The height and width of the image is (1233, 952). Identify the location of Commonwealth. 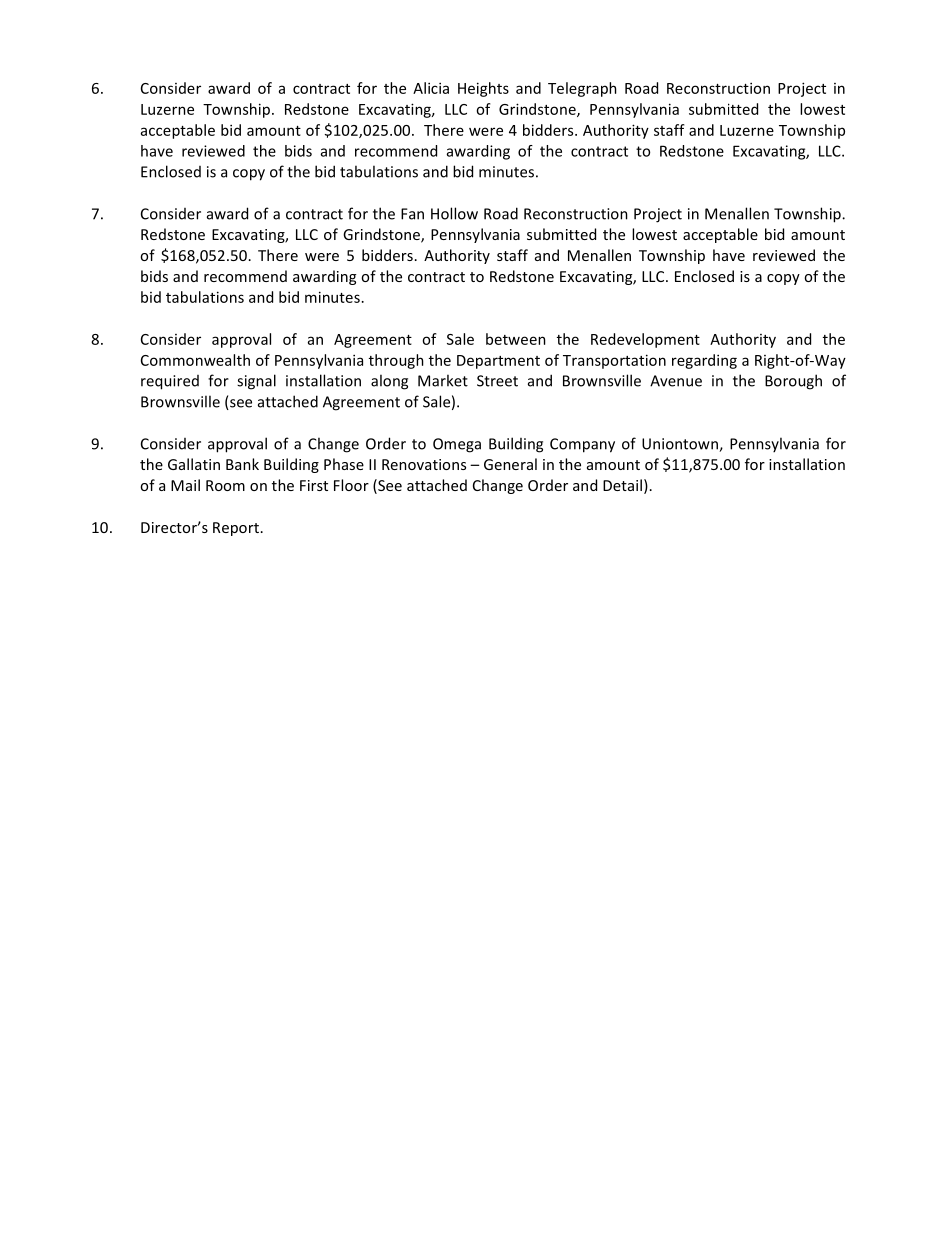
(195, 360).
